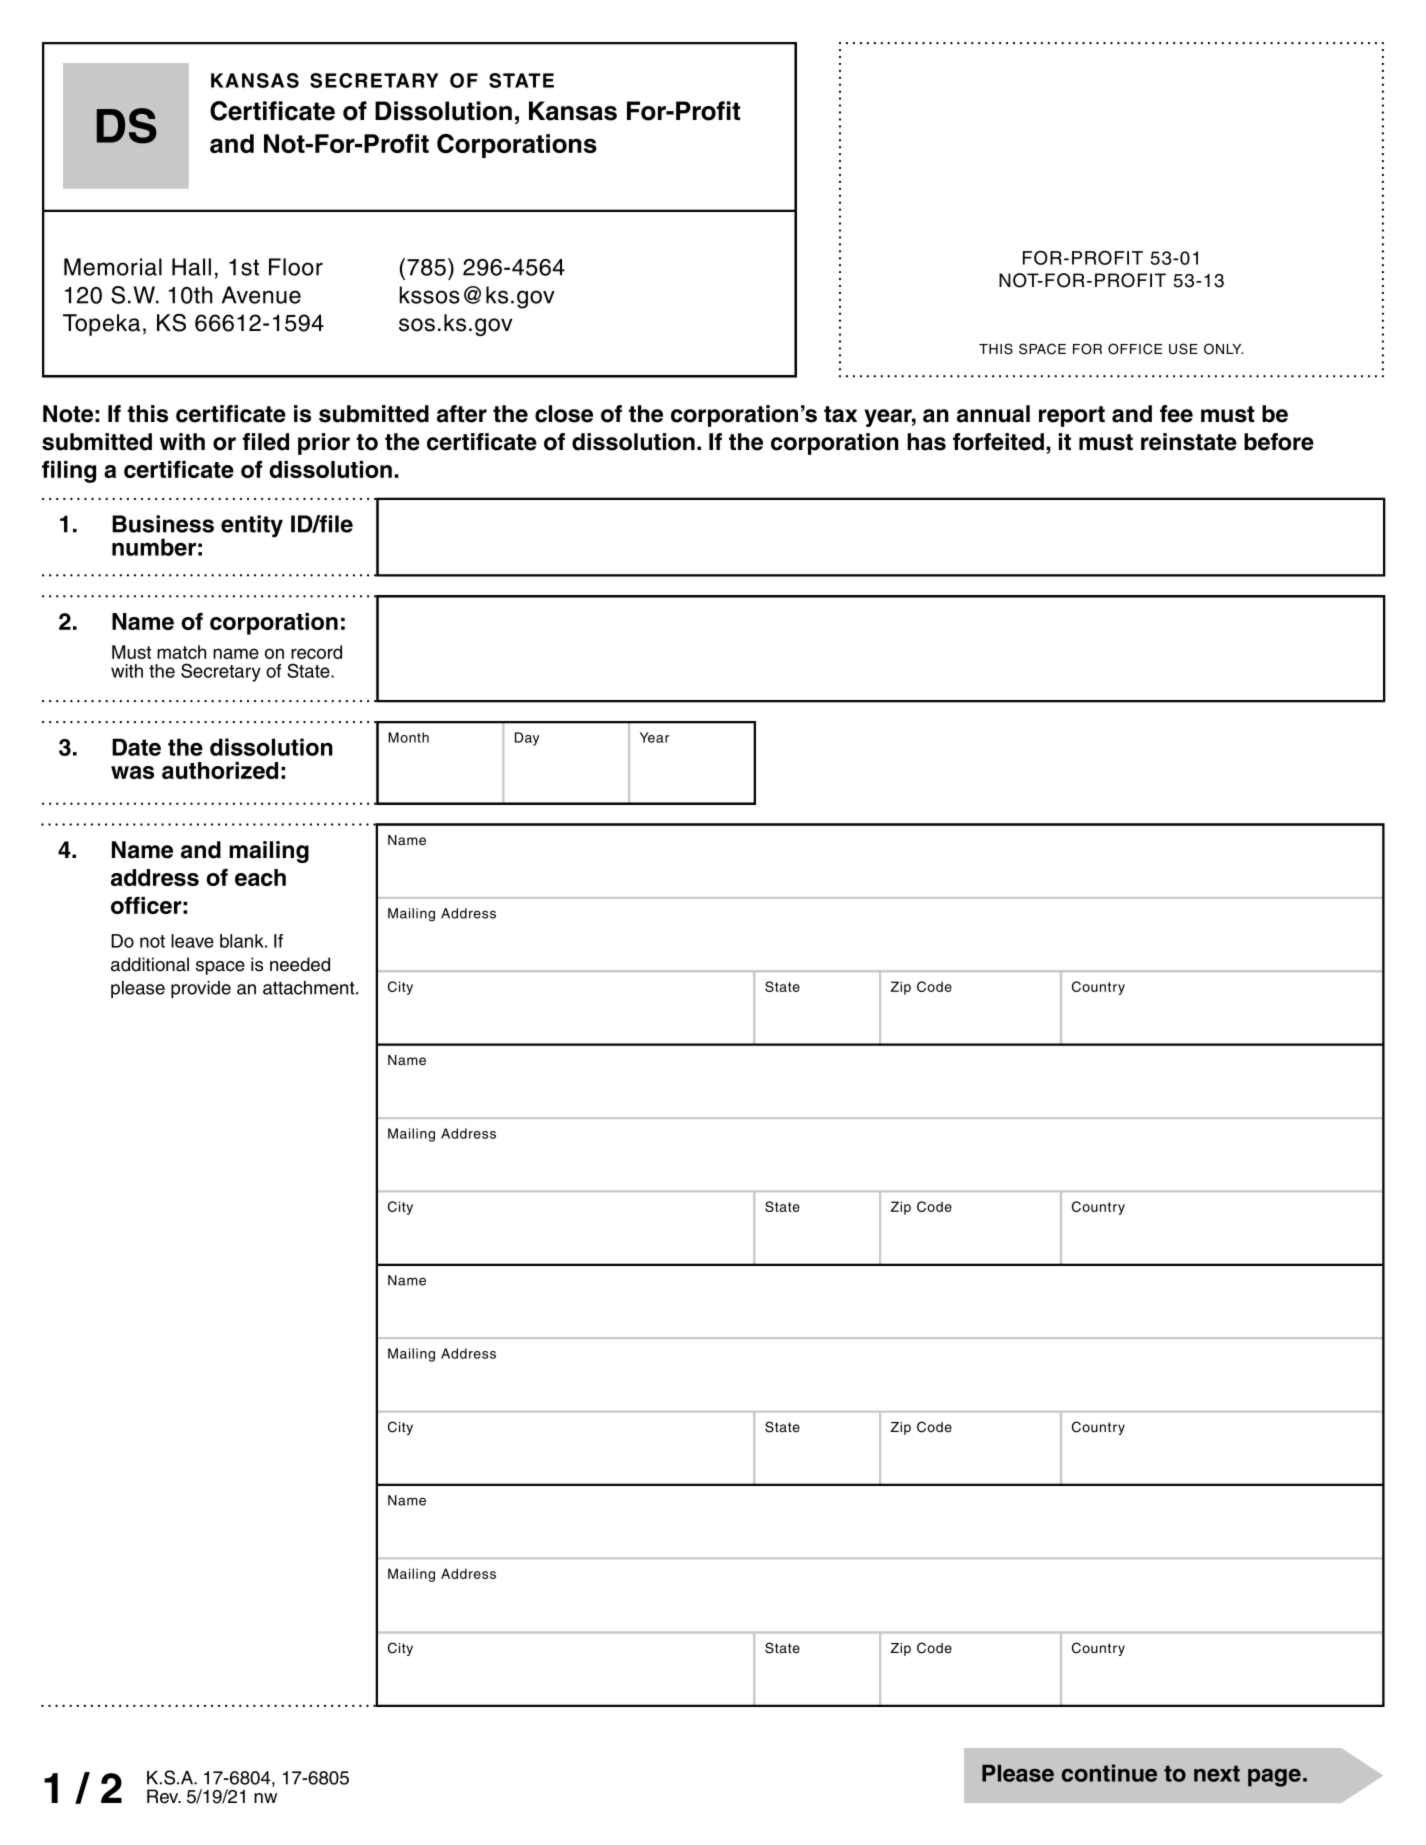 This screenshot has height=1845, width=1426. Describe the element at coordinates (527, 739) in the screenshot. I see `Day` at that location.
